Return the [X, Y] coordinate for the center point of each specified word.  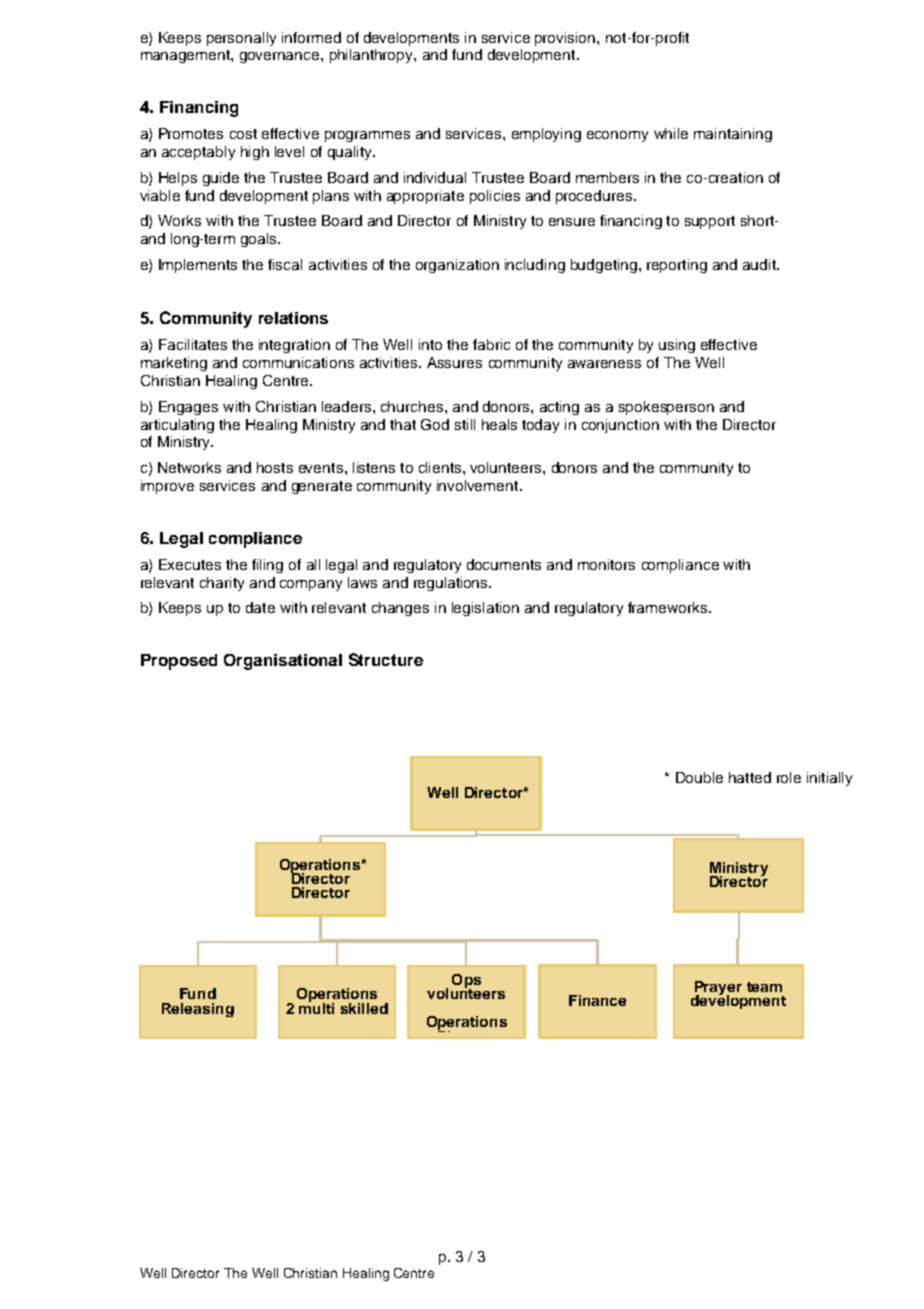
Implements [198, 266]
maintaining [733, 135]
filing [267, 566]
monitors [606, 564]
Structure [386, 659]
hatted [750, 777]
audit [760, 264]
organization [457, 266]
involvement [479, 485]
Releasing [198, 1010]
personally [241, 39]
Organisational [283, 662]
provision [566, 39]
